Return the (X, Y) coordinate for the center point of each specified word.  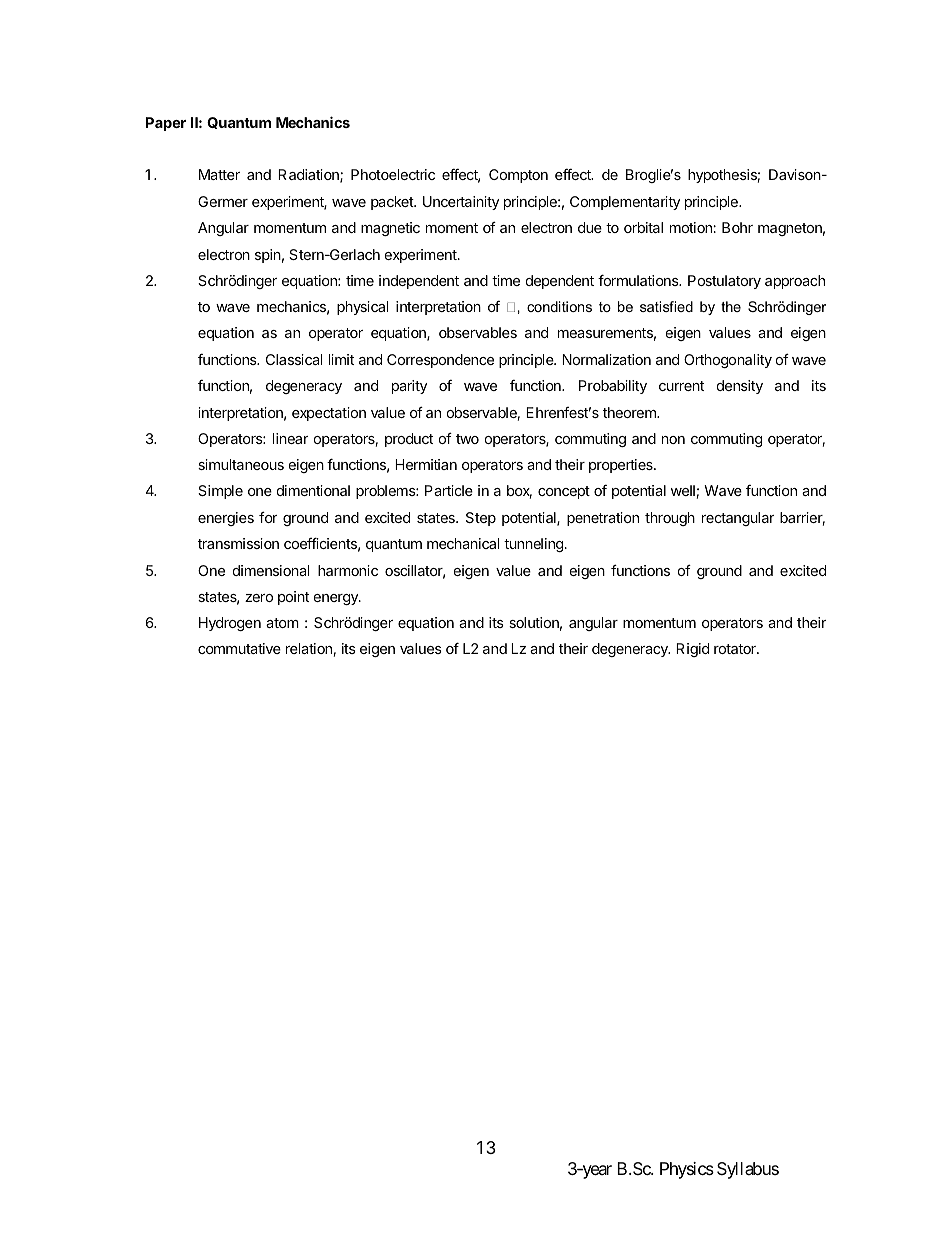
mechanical (463, 543)
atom (282, 623)
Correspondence (440, 361)
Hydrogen (230, 624)
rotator (736, 649)
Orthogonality (728, 361)
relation (309, 648)
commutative (239, 648)
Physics (687, 1170)
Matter (219, 174)
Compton (518, 176)
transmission (238, 543)
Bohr (737, 227)
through (670, 519)
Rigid (692, 650)
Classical (294, 359)
